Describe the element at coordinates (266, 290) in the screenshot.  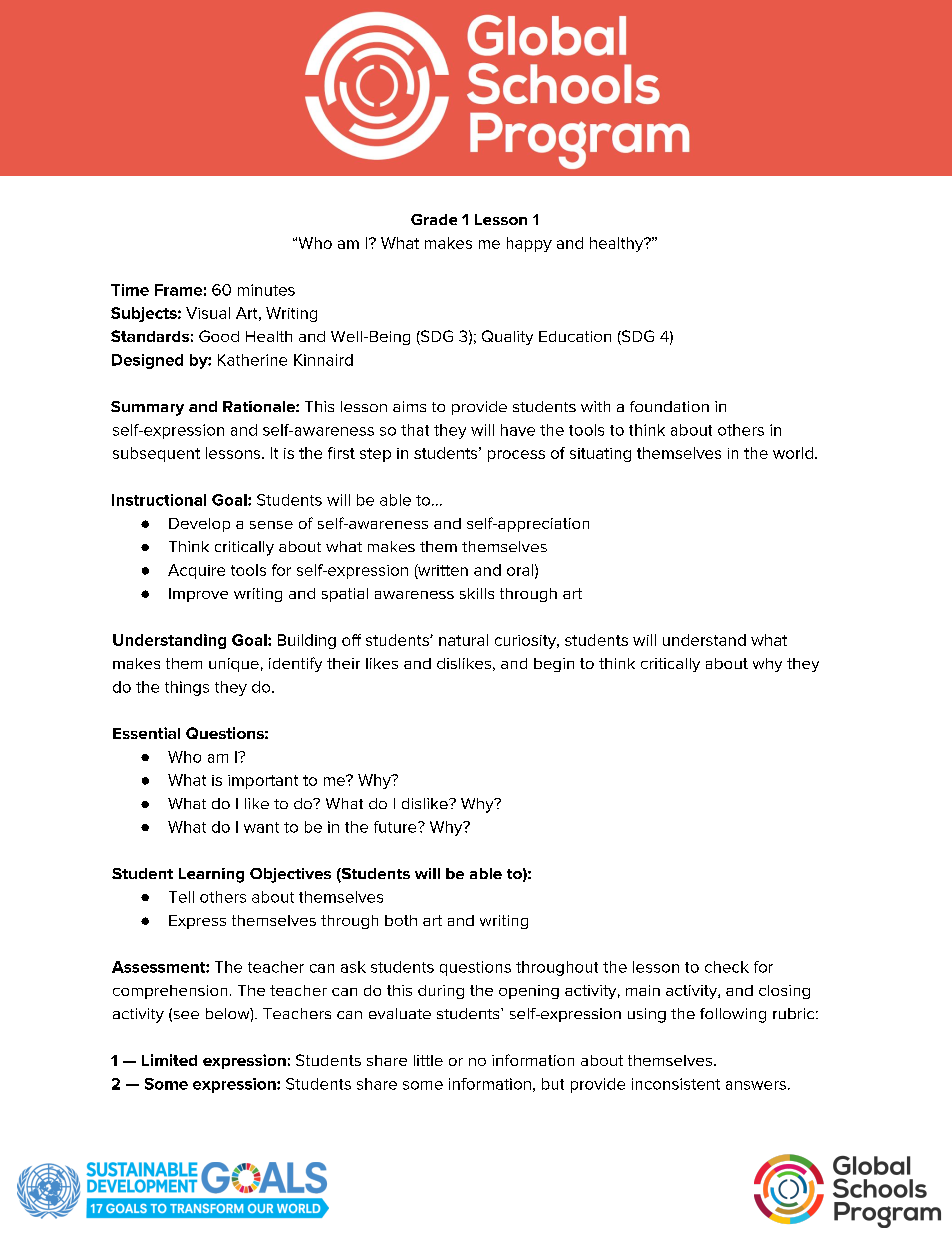
I see `minutes` at that location.
